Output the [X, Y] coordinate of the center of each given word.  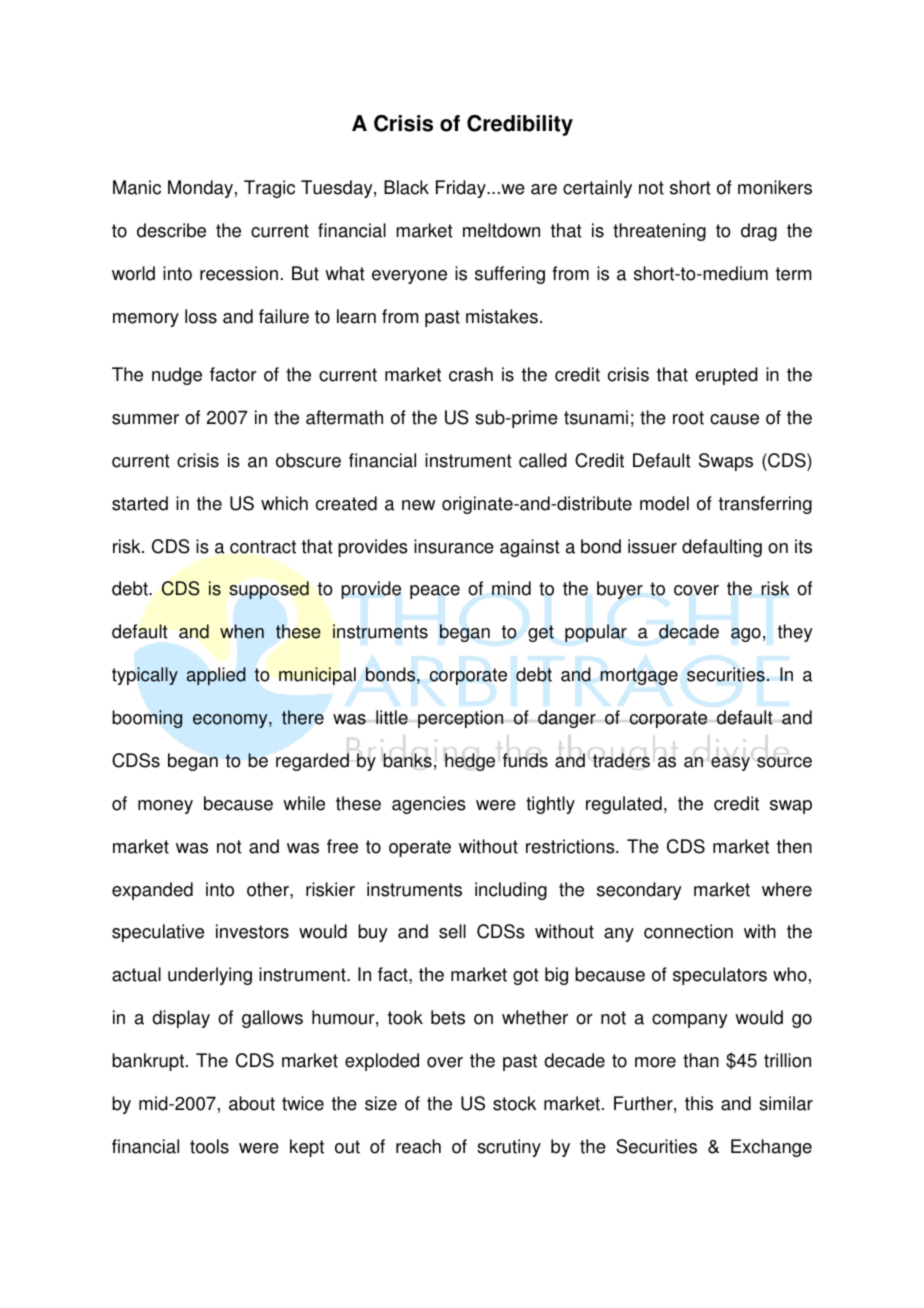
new [418, 505]
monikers [775, 187]
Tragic [269, 189]
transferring [765, 505]
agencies [429, 805]
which [284, 503]
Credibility [520, 125]
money [165, 807]
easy [730, 764]
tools [209, 1146]
